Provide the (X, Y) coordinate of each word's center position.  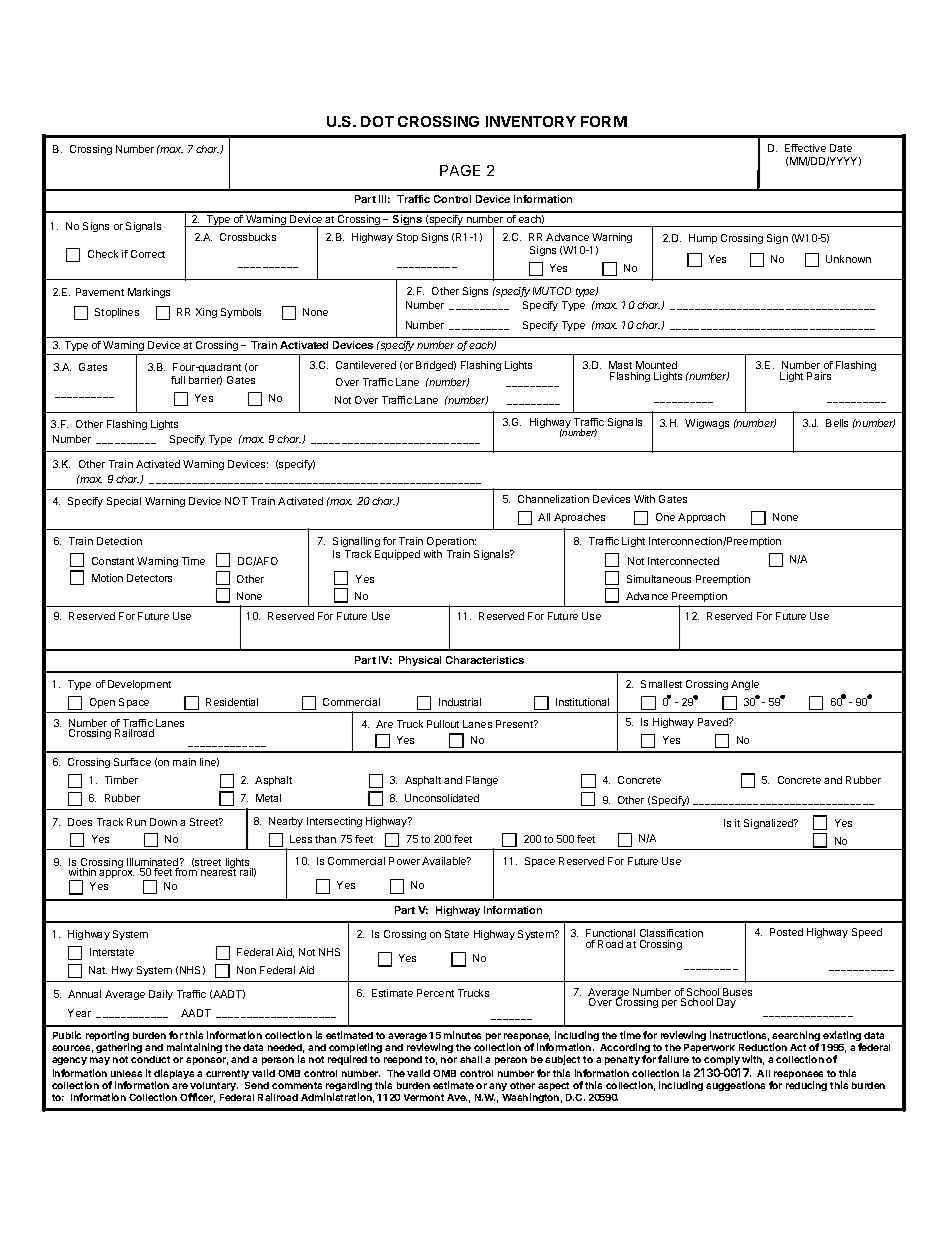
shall (471, 1059)
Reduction (763, 1047)
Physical (420, 661)
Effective (805, 148)
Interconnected (683, 561)
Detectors (149, 578)
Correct (148, 254)
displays (174, 1075)
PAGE (460, 170)
